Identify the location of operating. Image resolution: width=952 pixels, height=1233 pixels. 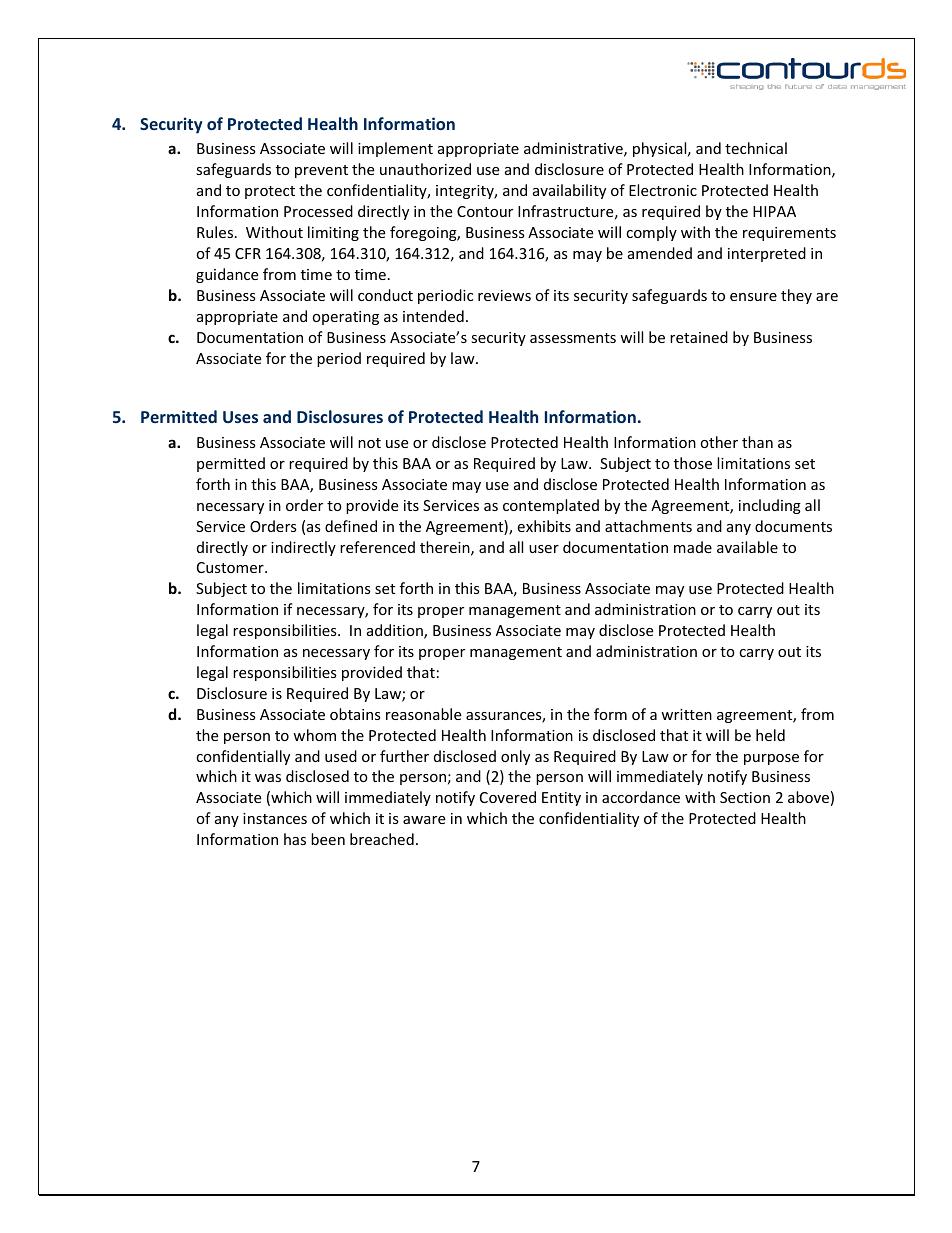
(345, 318).
